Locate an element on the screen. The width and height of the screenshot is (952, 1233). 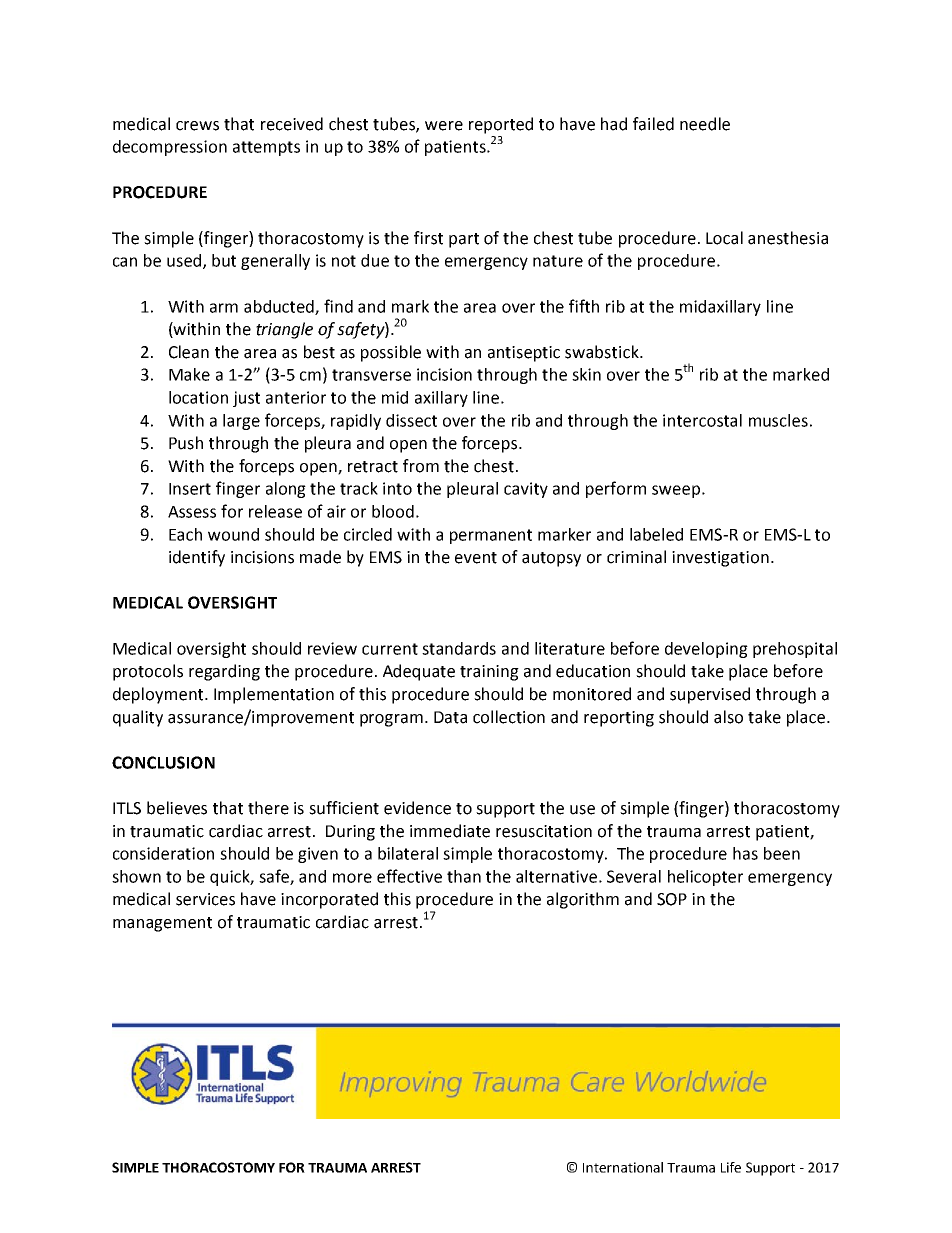
were is located at coordinates (444, 126).
